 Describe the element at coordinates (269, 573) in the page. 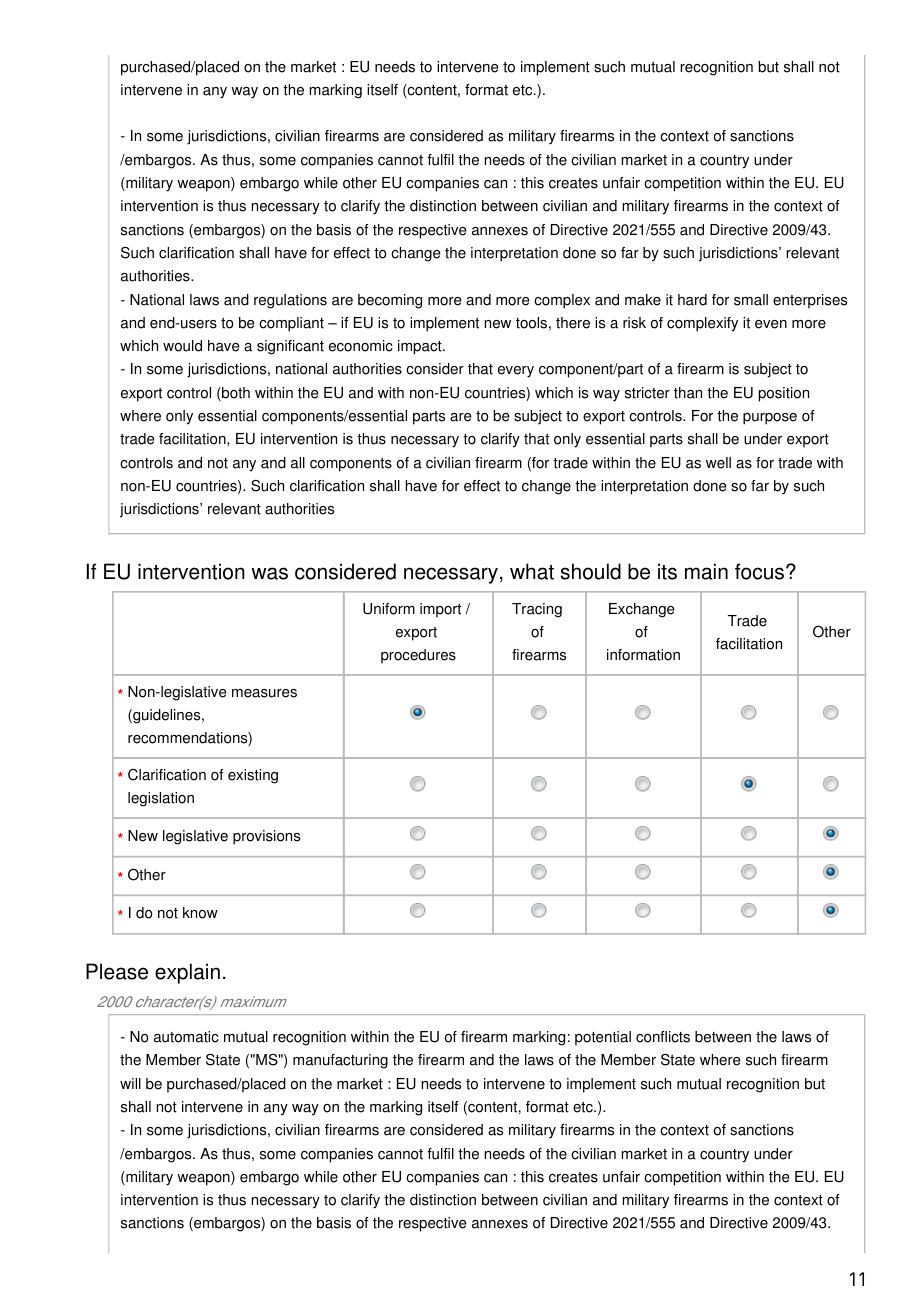

I see `was` at that location.
